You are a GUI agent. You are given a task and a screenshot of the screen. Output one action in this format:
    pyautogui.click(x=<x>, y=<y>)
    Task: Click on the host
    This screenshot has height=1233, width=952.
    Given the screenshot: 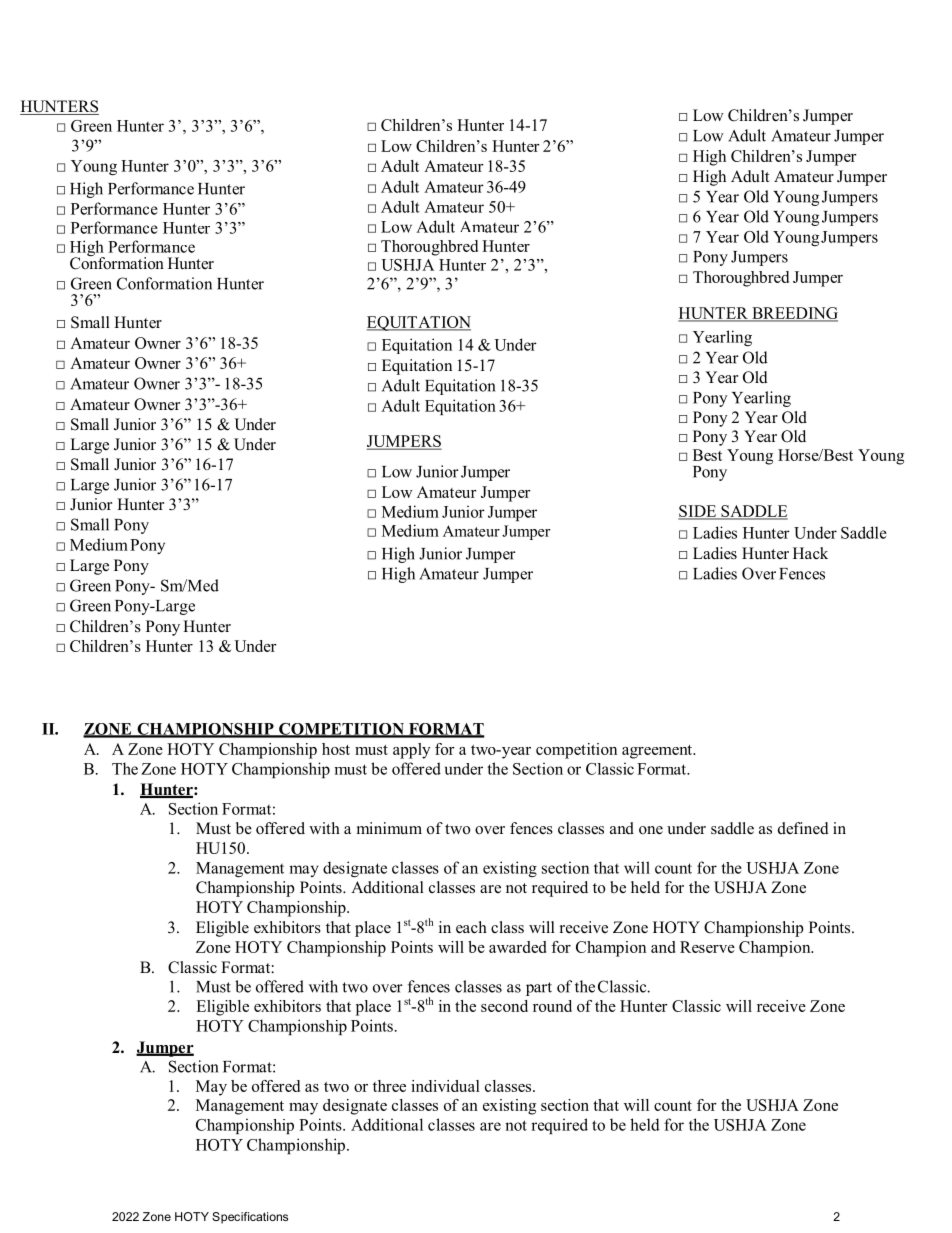 What is the action you would take?
    pyautogui.click(x=336, y=749)
